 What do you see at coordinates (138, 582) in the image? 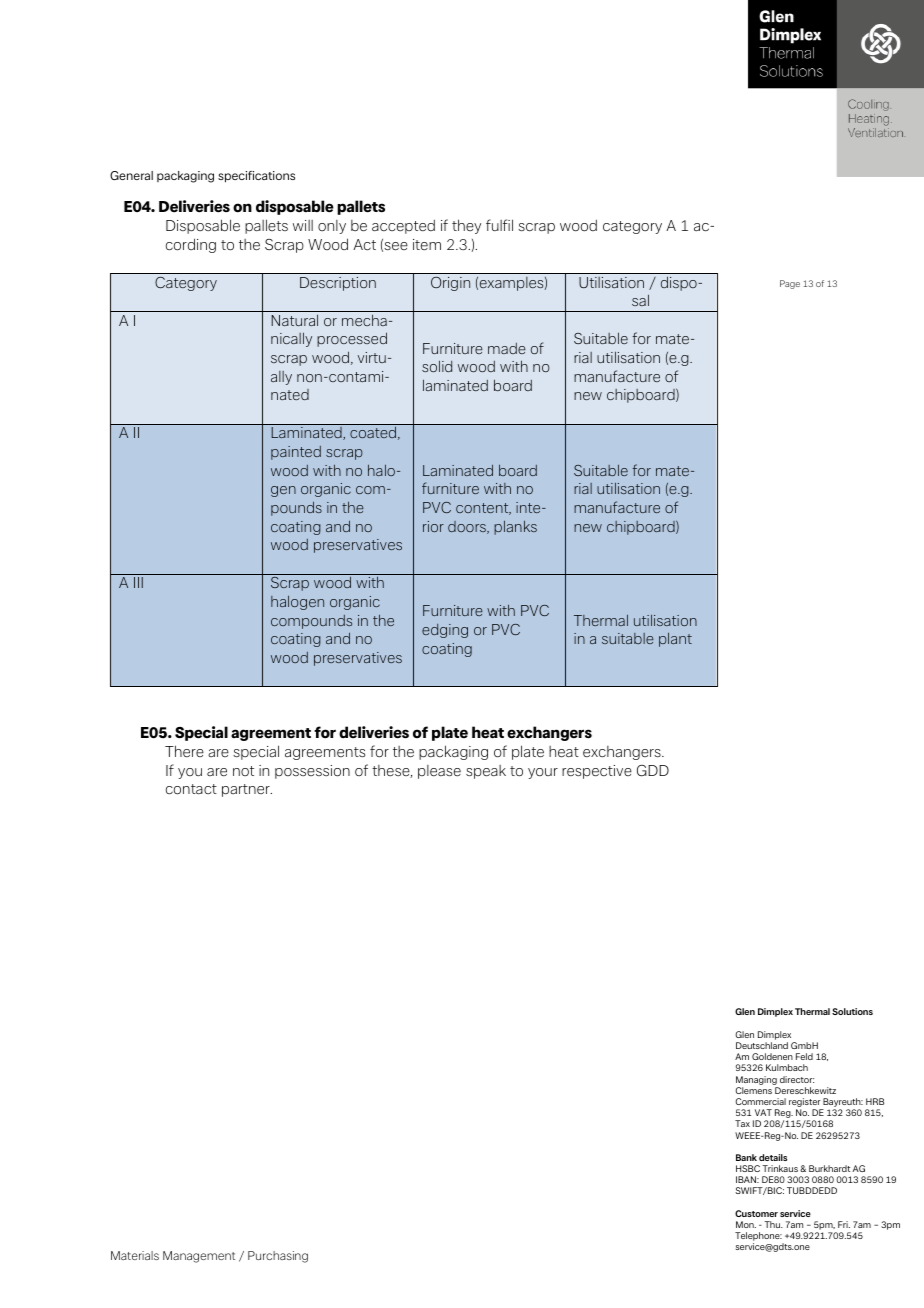
I see `III` at bounding box center [138, 582].
